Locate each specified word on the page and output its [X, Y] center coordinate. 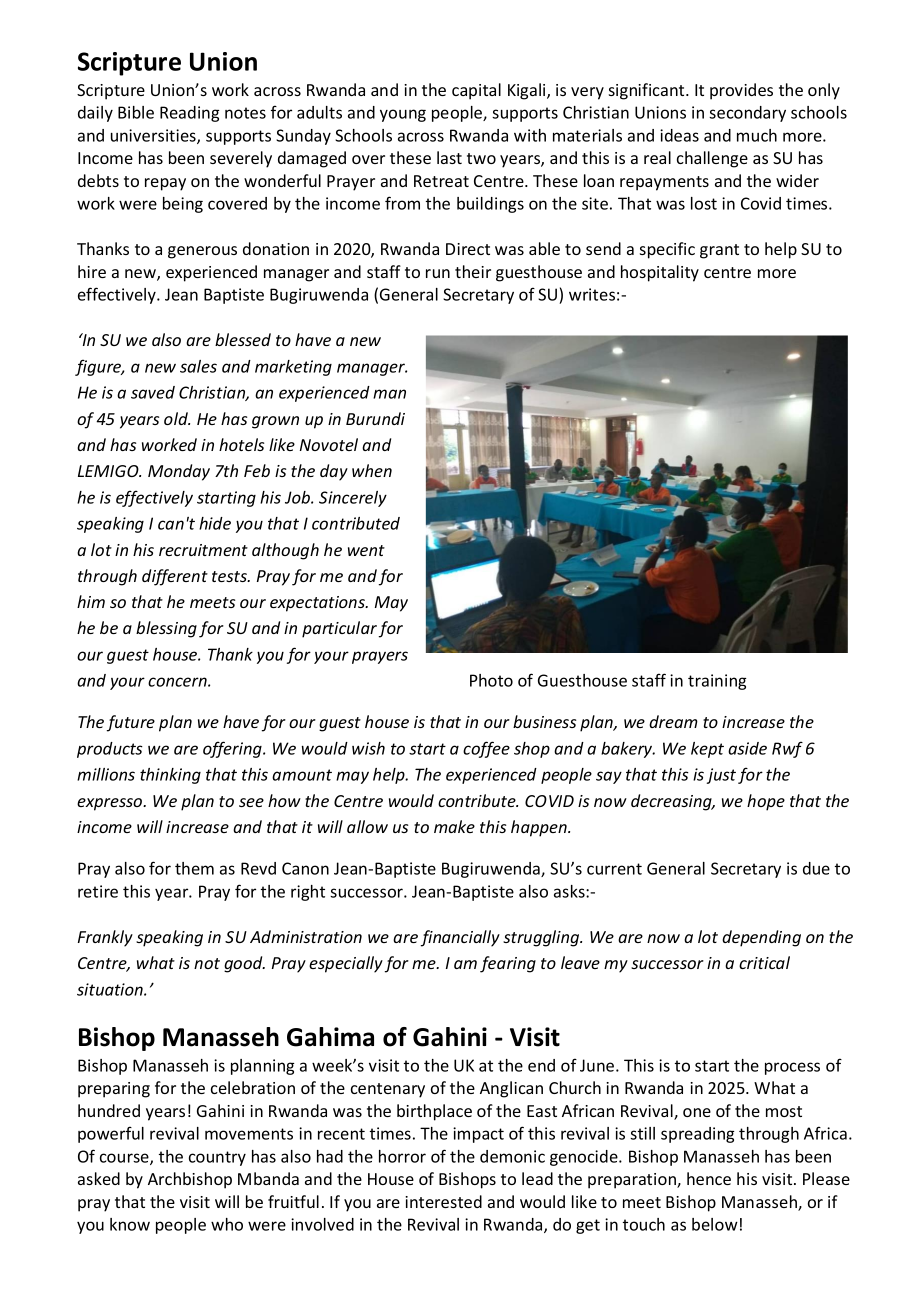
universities [154, 136]
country [217, 1158]
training [717, 682]
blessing [166, 629]
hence [709, 1178]
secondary [747, 114]
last [449, 157]
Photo [491, 680]
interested [443, 1201]
